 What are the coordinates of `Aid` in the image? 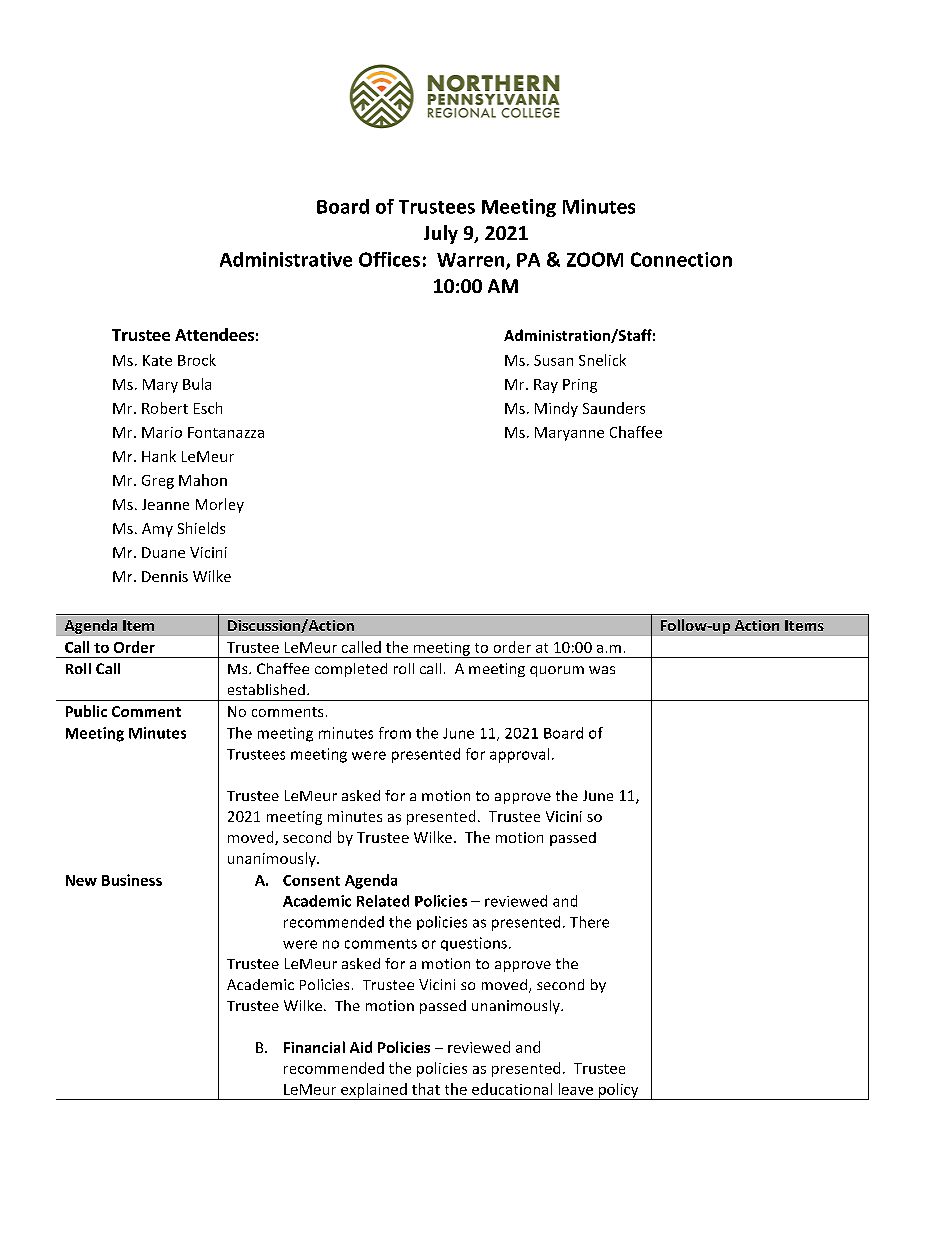 It's located at (361, 1047).
